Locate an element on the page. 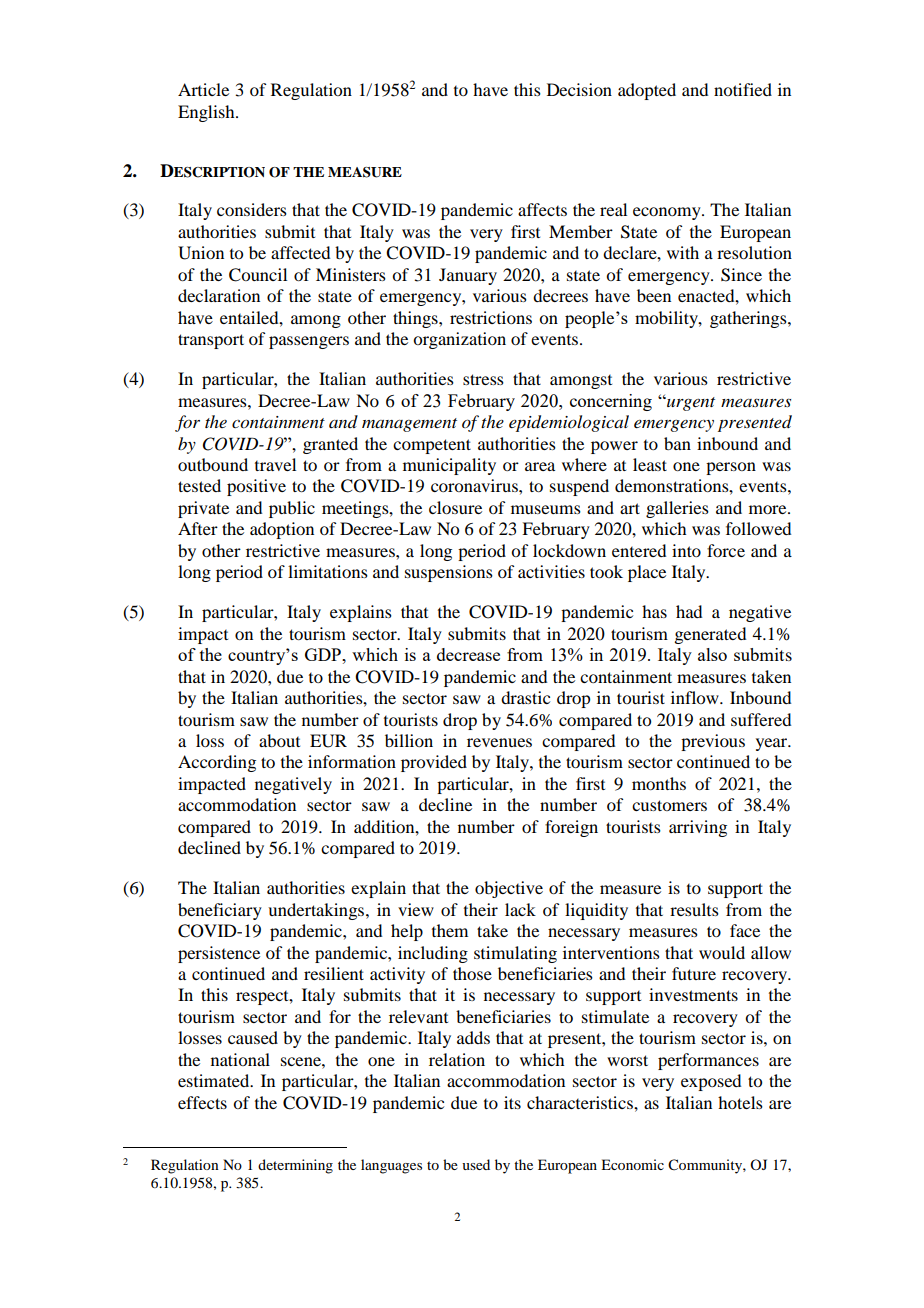  revenues is located at coordinates (499, 742).
